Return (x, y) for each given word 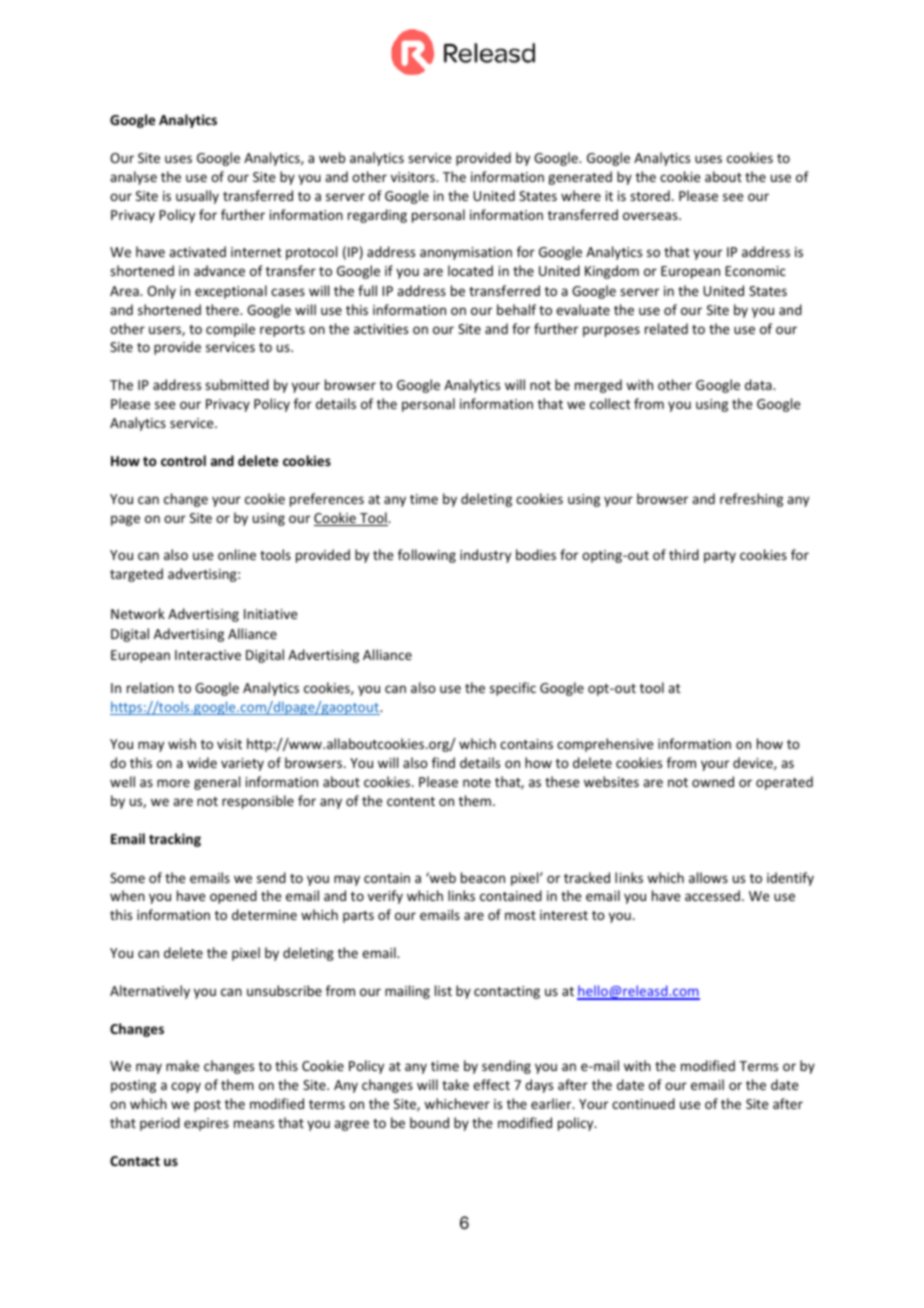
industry (485, 556)
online (237, 554)
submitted (237, 384)
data (759, 384)
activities (381, 329)
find (443, 762)
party (720, 557)
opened (233, 897)
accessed (712, 895)
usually (197, 197)
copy (186, 1087)
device (754, 763)
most (520, 915)
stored (650, 195)
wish (182, 743)
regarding (377, 216)
